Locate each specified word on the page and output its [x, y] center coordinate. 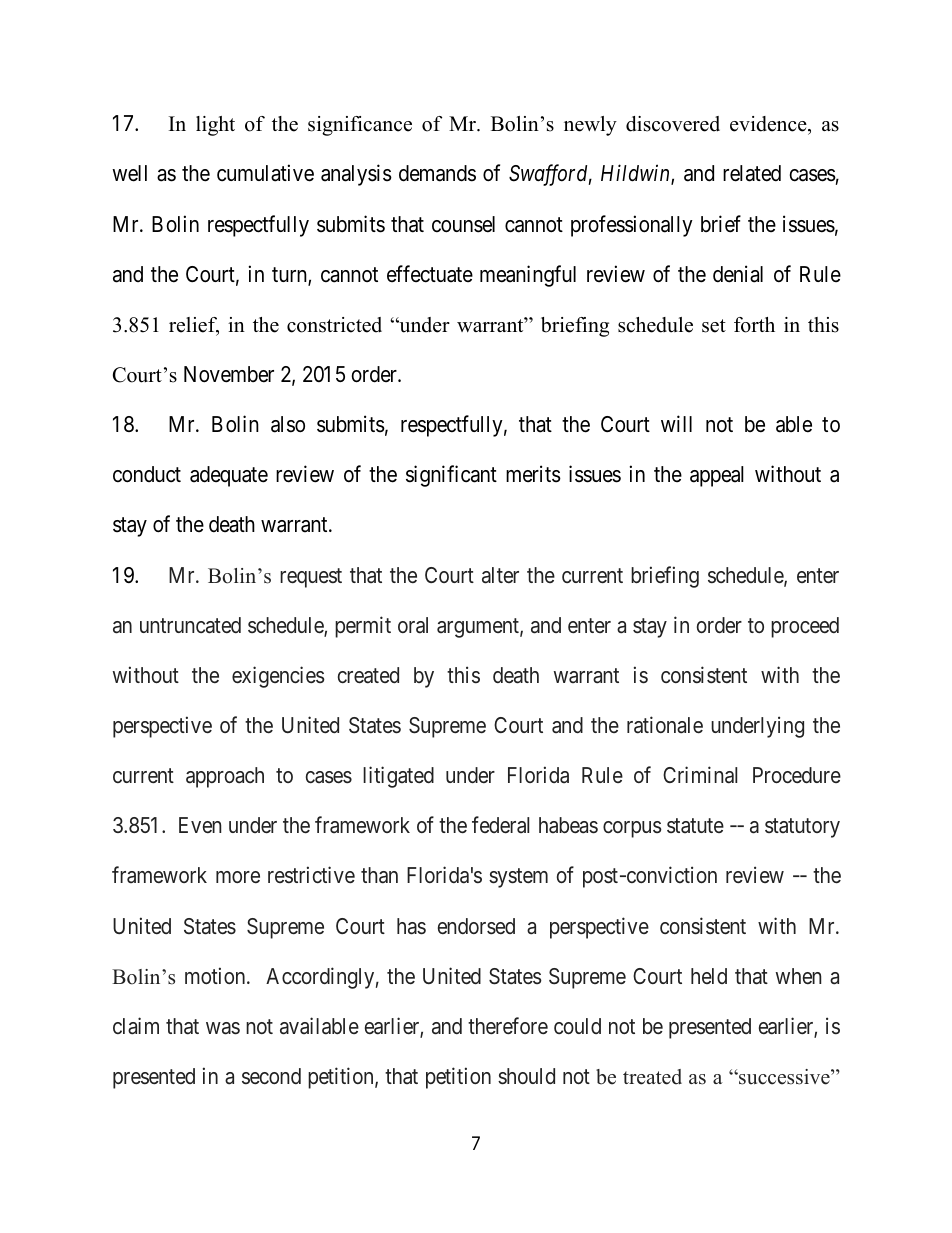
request [311, 578]
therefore [508, 1025]
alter [500, 575]
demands [437, 173]
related [752, 173]
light [215, 126]
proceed [805, 627]
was [223, 1028]
